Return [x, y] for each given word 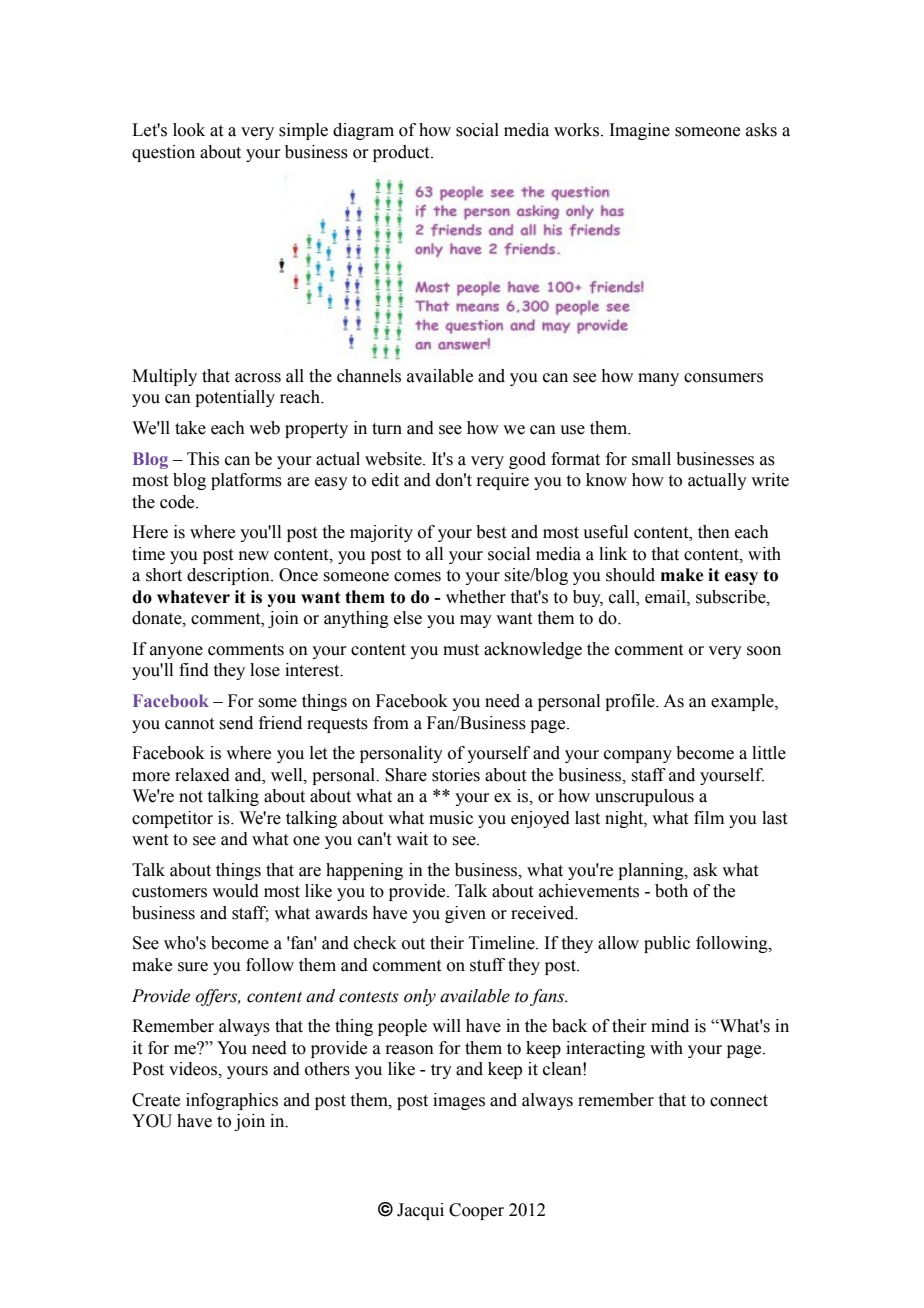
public [667, 944]
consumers [723, 378]
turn [387, 429]
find [194, 670]
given [465, 914]
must [461, 650]
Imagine [639, 131]
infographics [232, 1101]
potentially [235, 398]
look [189, 130]
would [235, 891]
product [402, 153]
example [743, 702]
